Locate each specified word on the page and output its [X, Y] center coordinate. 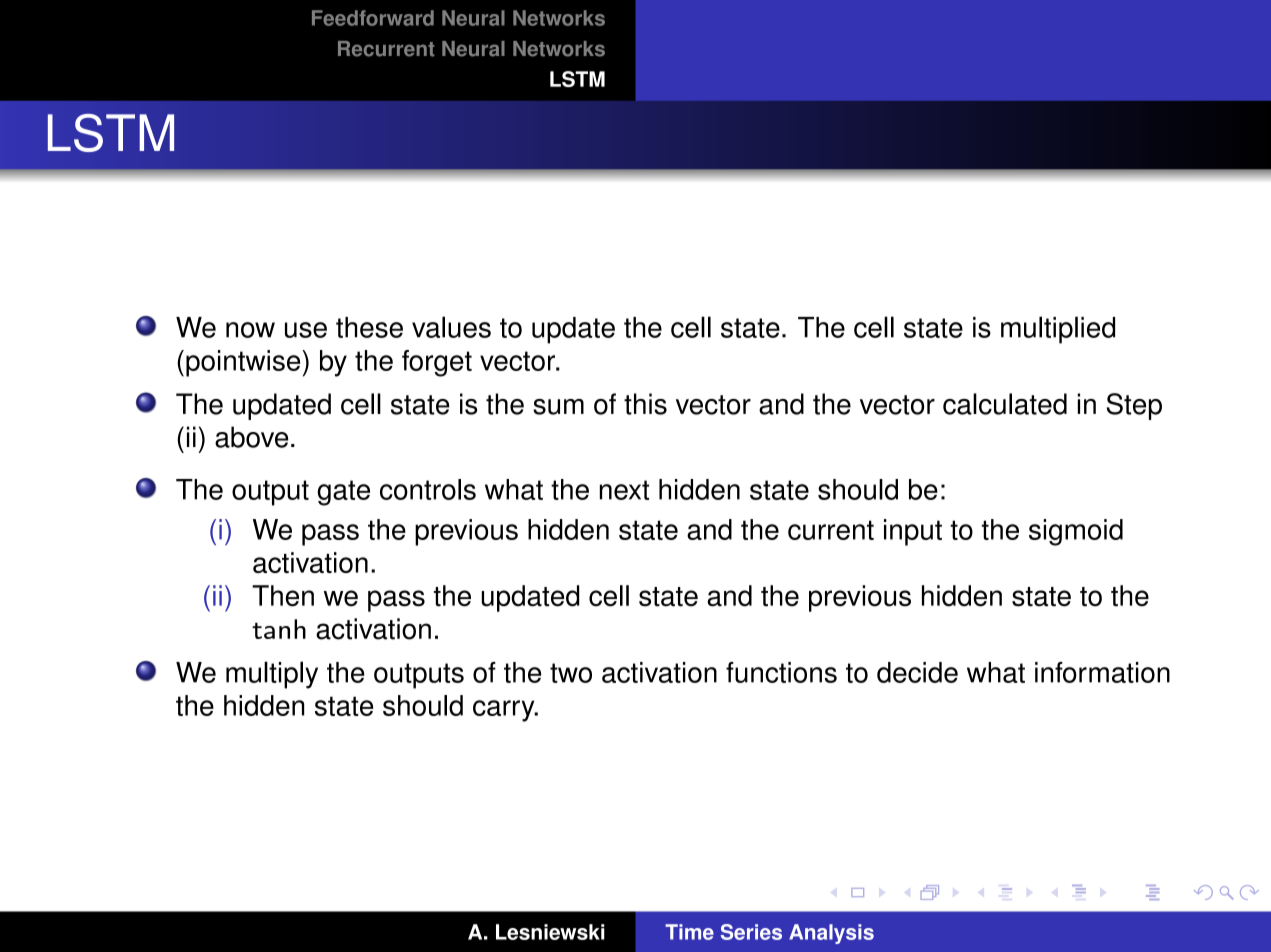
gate [343, 493]
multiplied [1058, 330]
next [624, 490]
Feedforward [373, 18]
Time [689, 932]
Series [751, 932]
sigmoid [1076, 532]
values [451, 327]
